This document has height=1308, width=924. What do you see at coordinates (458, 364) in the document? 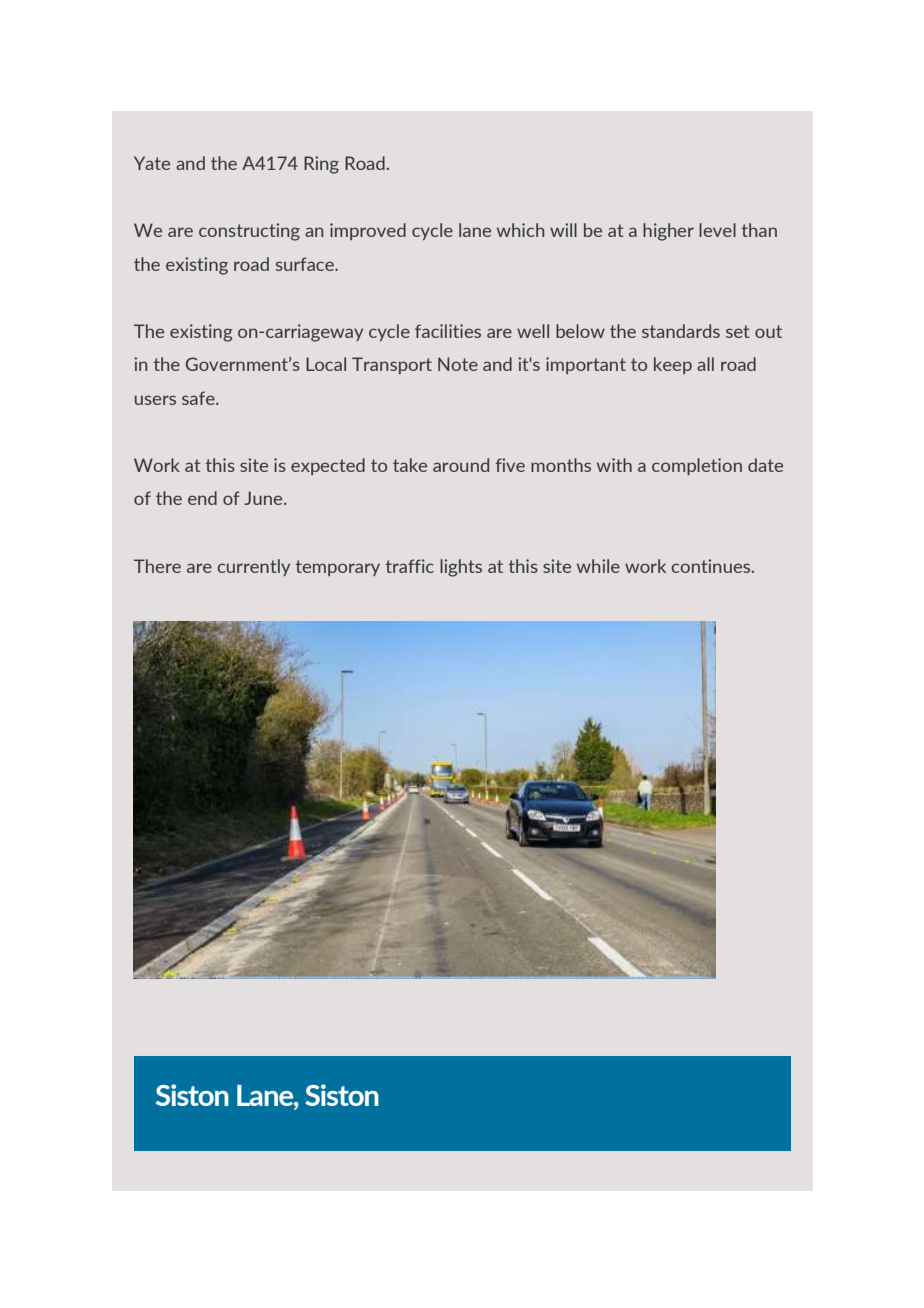
I see `Note` at bounding box center [458, 364].
